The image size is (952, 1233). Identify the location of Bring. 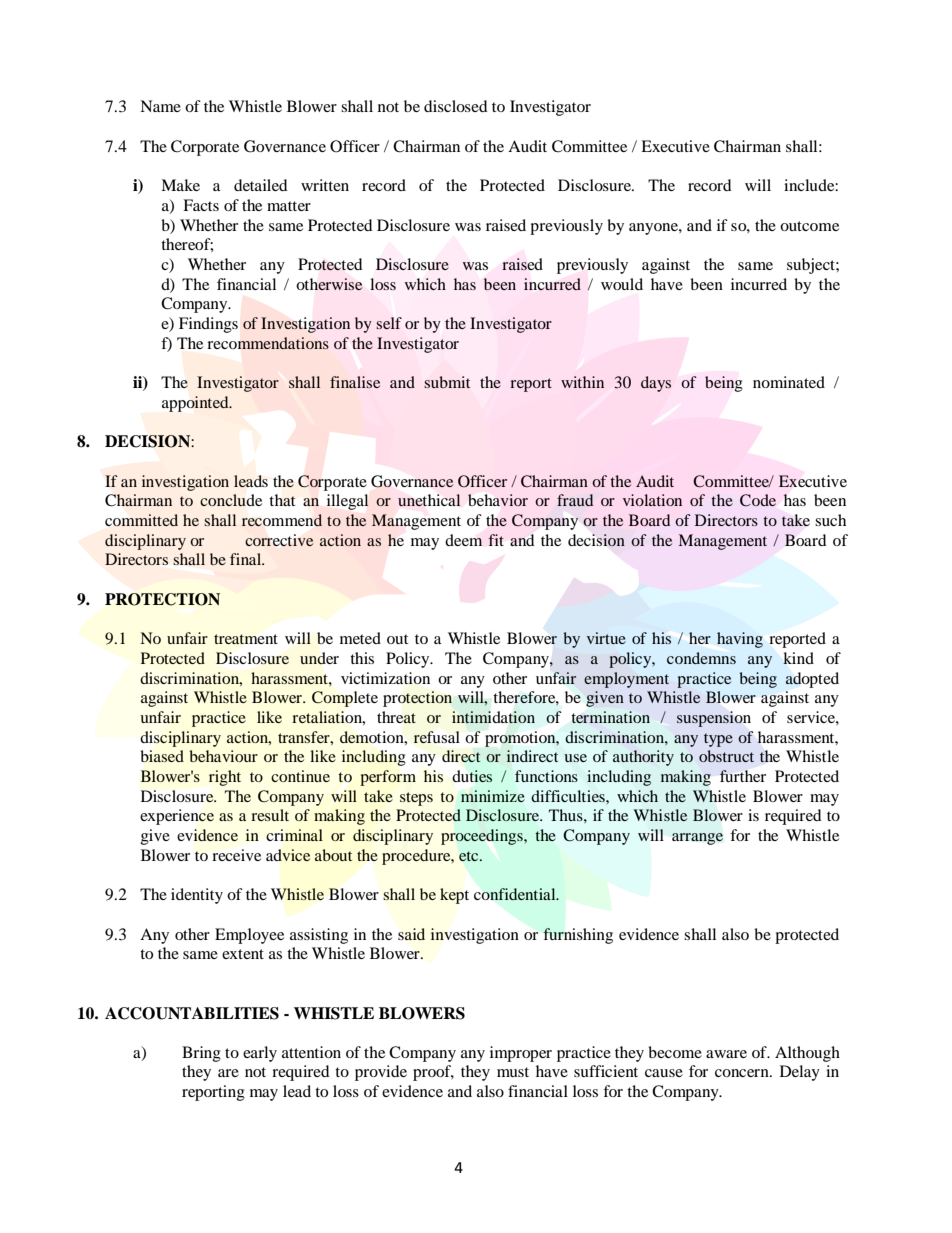
(201, 1054).
